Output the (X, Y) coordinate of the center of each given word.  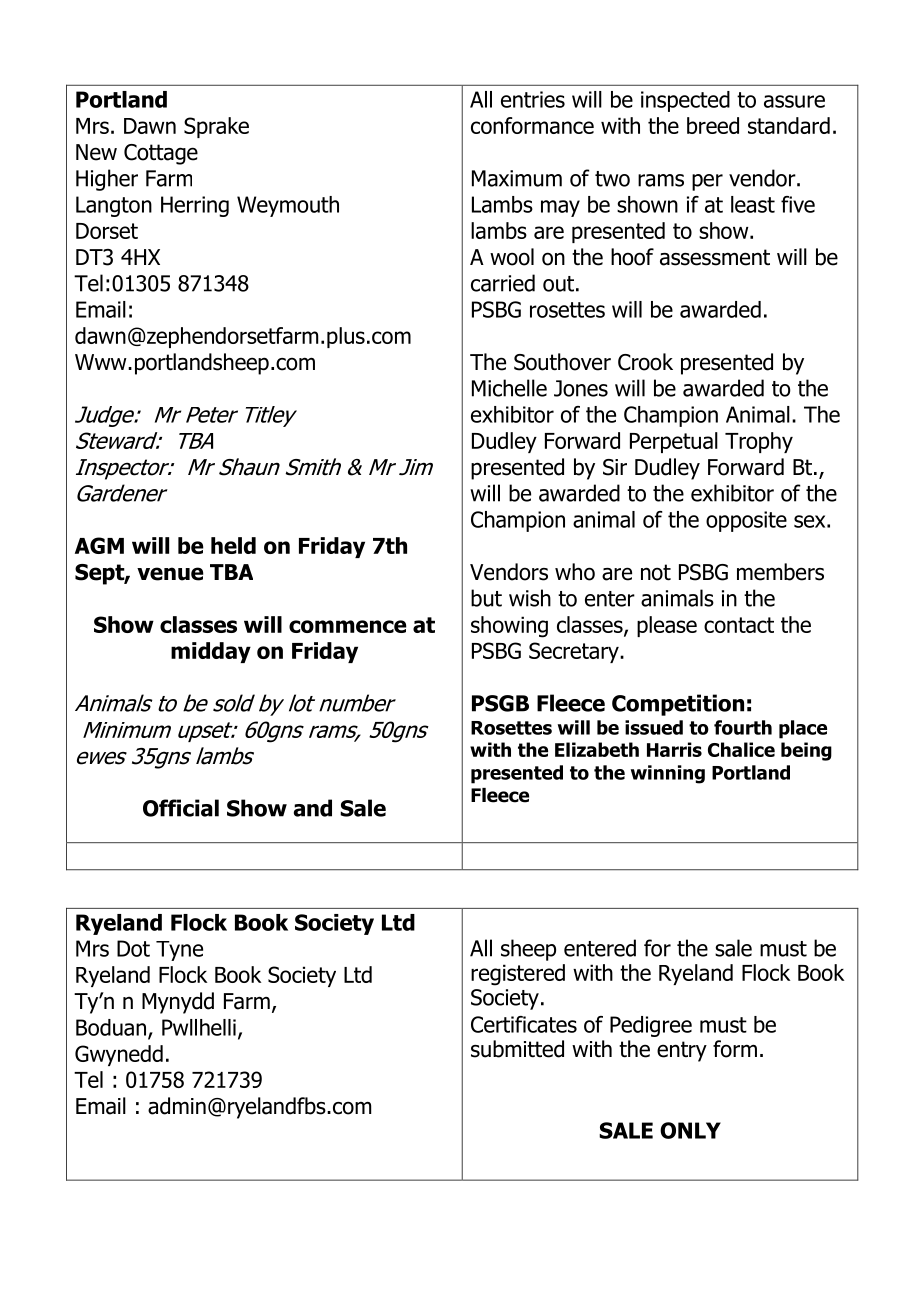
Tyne (179, 951)
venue (170, 574)
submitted (517, 1049)
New (96, 152)
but (486, 598)
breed (713, 125)
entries (533, 99)
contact (739, 625)
